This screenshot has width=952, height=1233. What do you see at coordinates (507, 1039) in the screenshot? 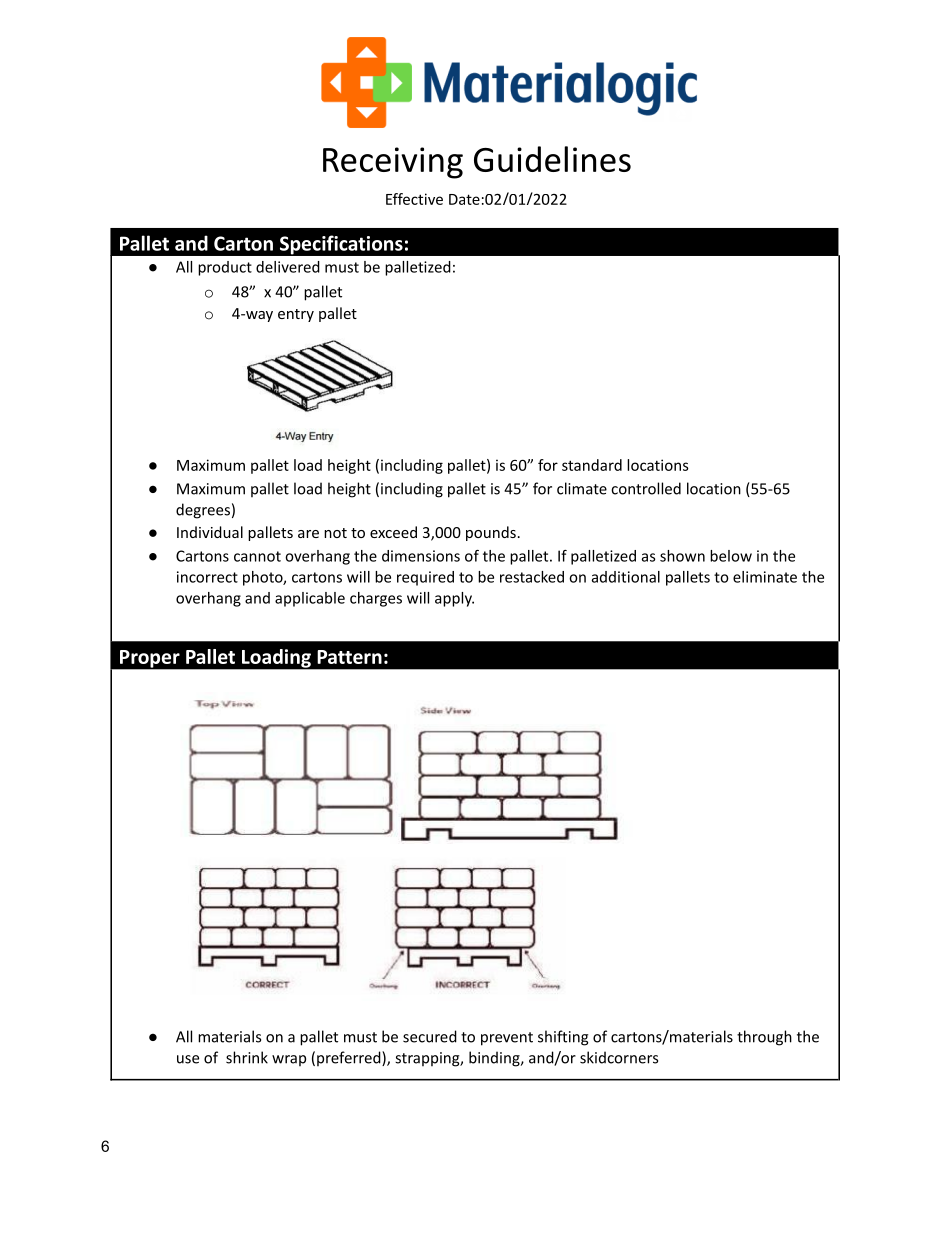
I see `prevent` at bounding box center [507, 1039].
